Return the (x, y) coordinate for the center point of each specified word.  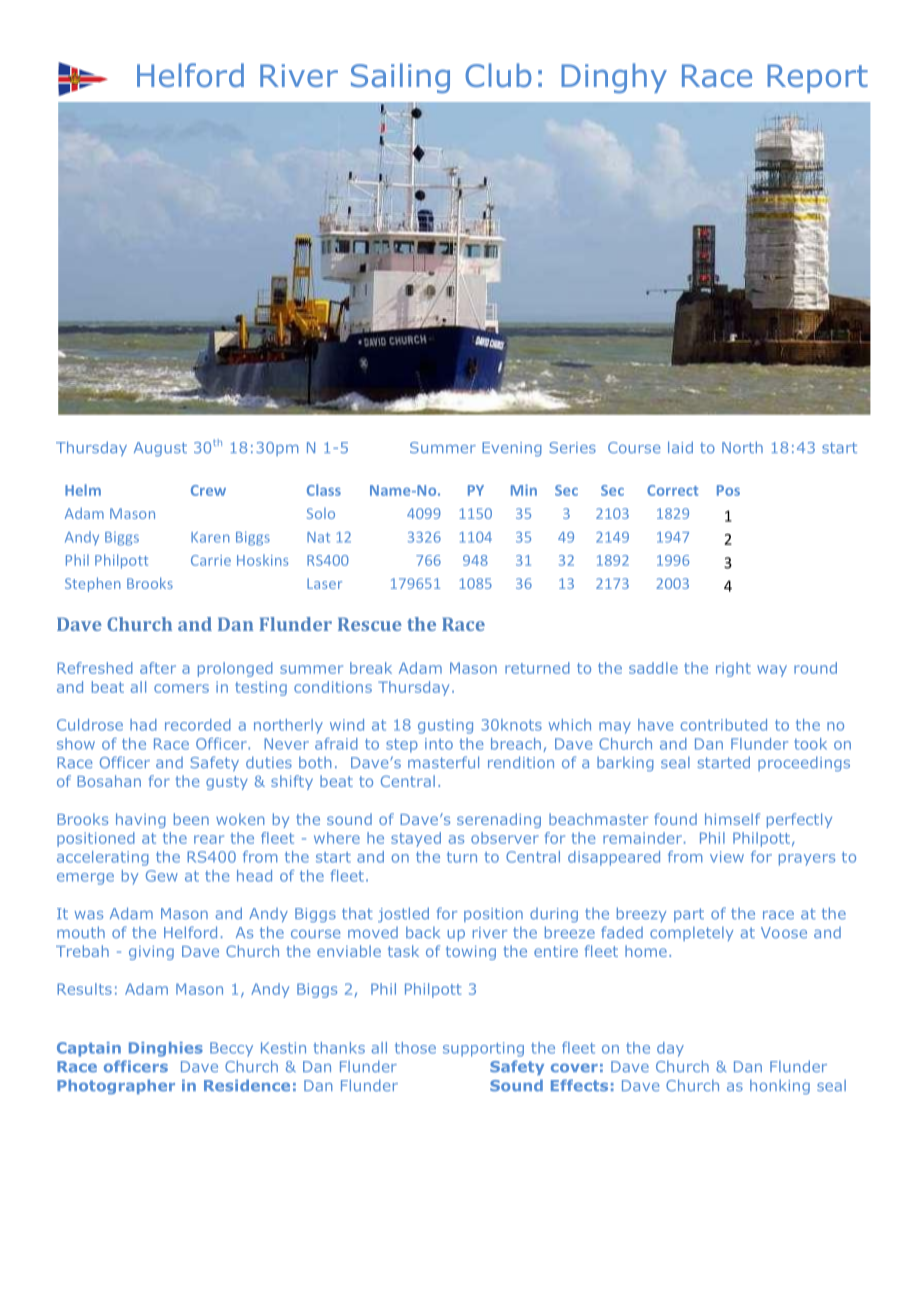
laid (680, 447)
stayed (416, 839)
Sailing (400, 78)
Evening (512, 449)
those (415, 1048)
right (733, 669)
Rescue (370, 624)
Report (817, 78)
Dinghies (166, 1049)
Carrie (211, 560)
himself (732, 819)
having (141, 820)
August (160, 449)
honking (780, 1087)
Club (498, 75)
